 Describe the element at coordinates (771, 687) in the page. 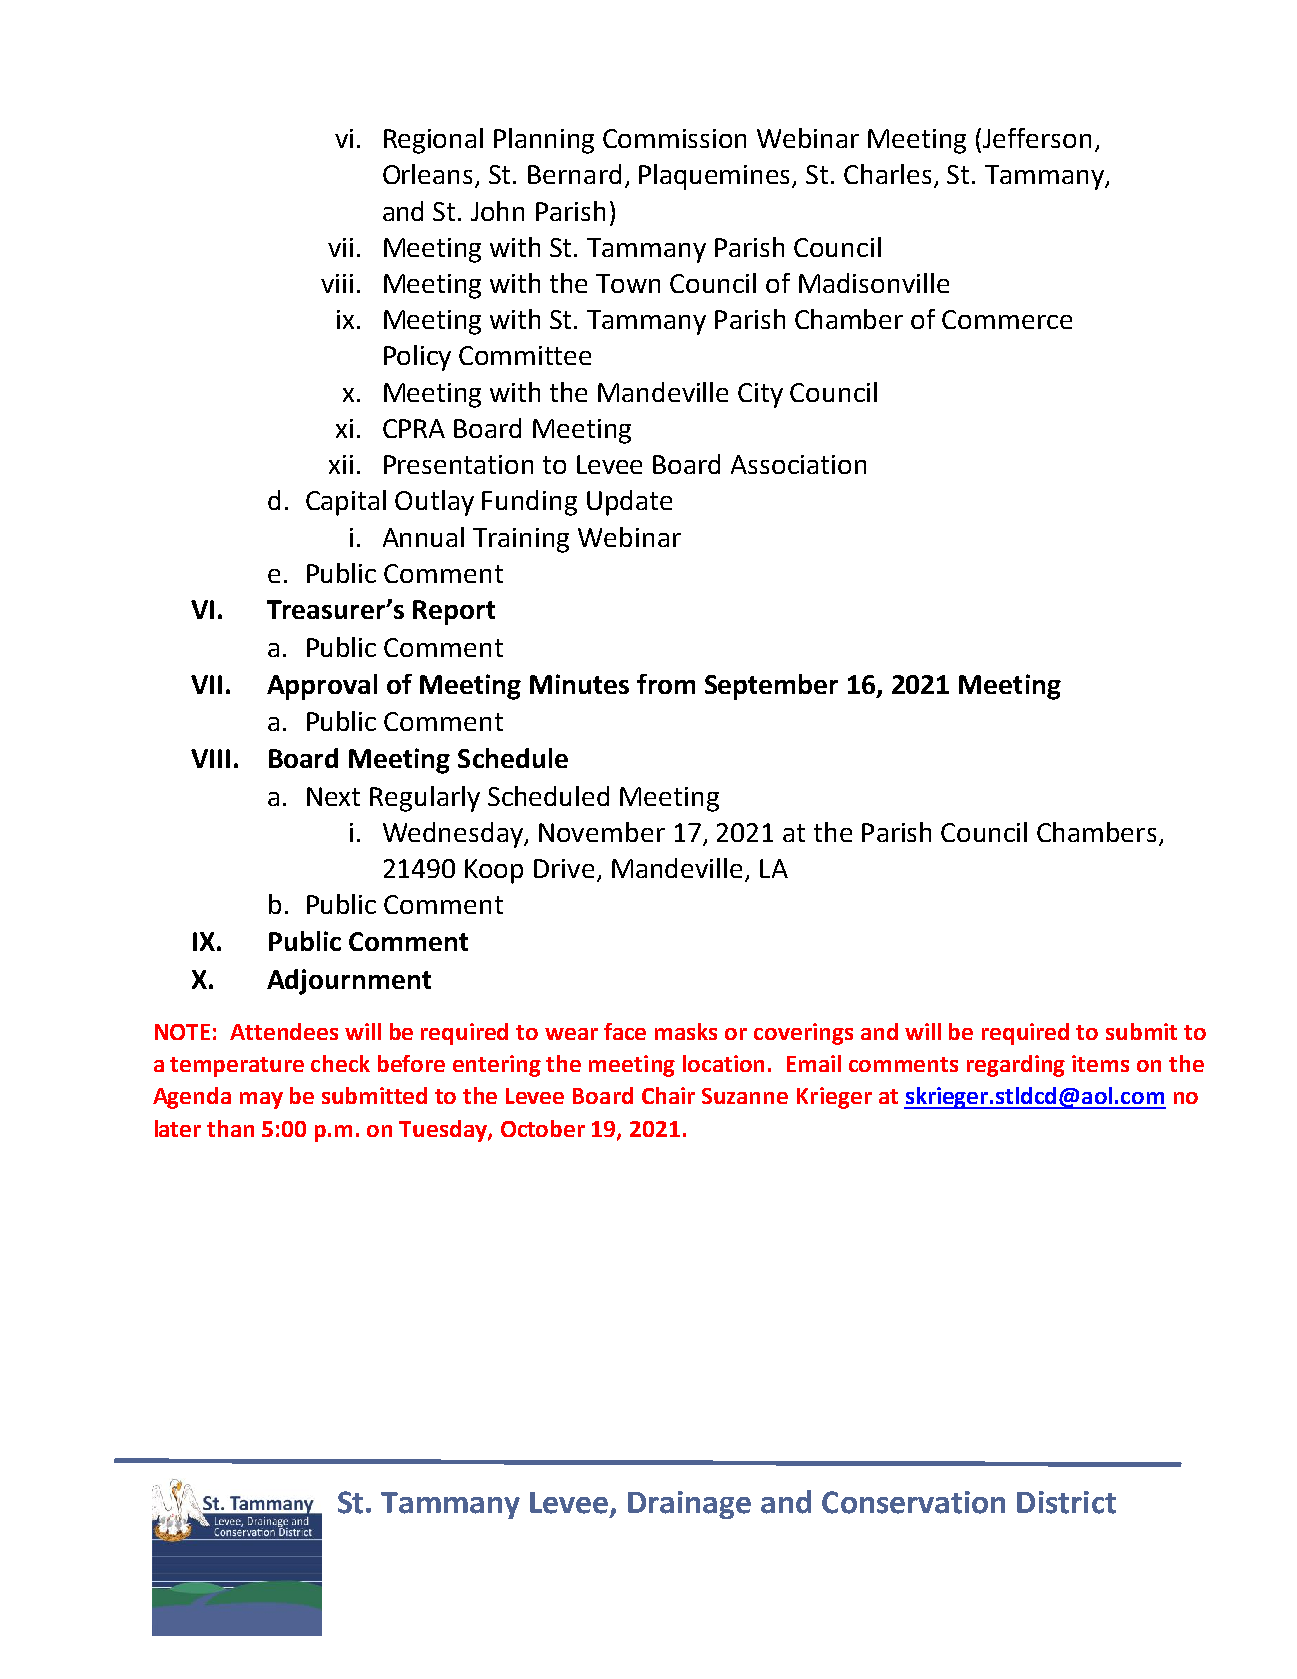

I see `September` at that location.
